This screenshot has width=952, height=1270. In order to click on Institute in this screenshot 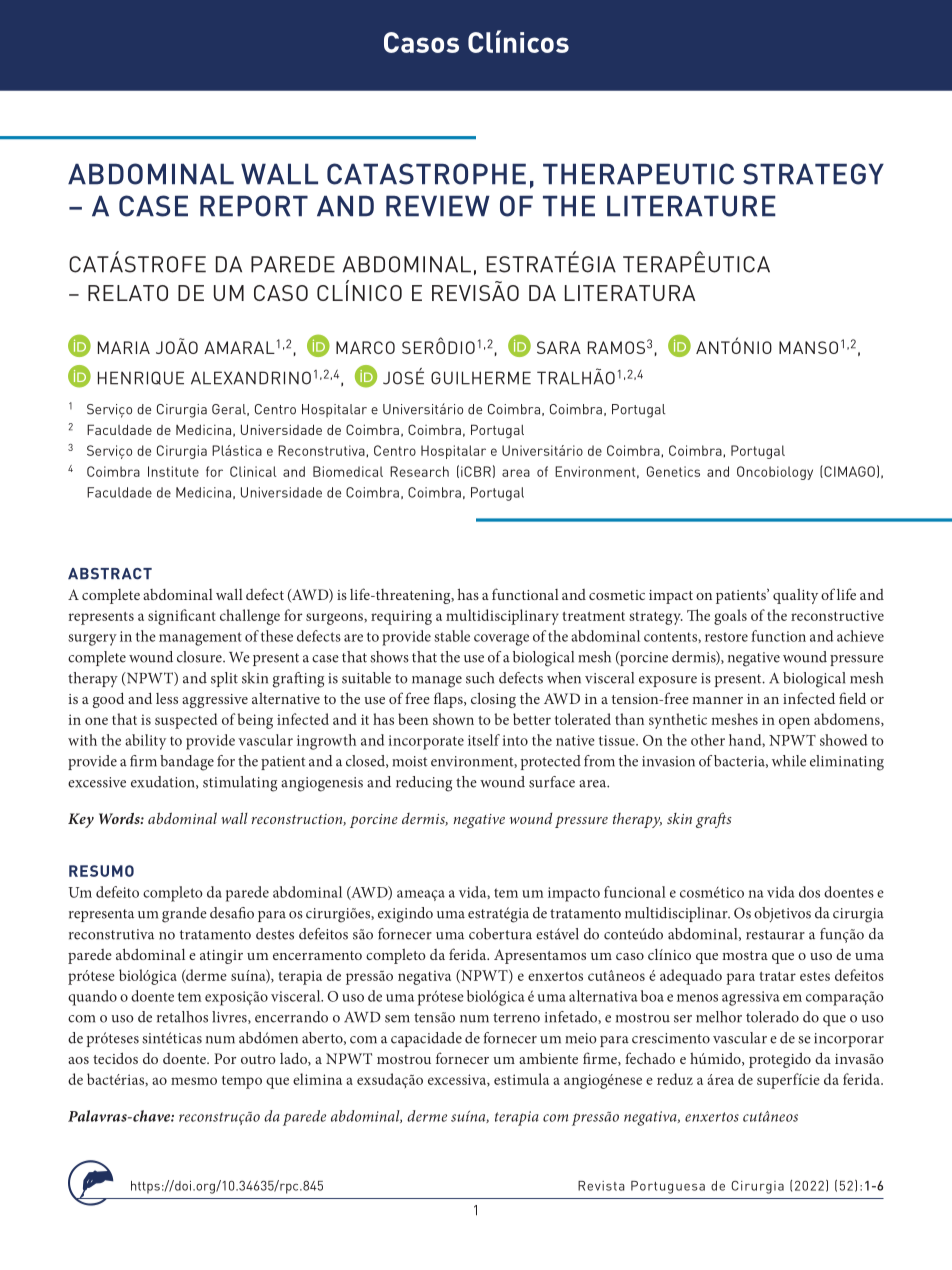, I will do `click(173, 471)`.
